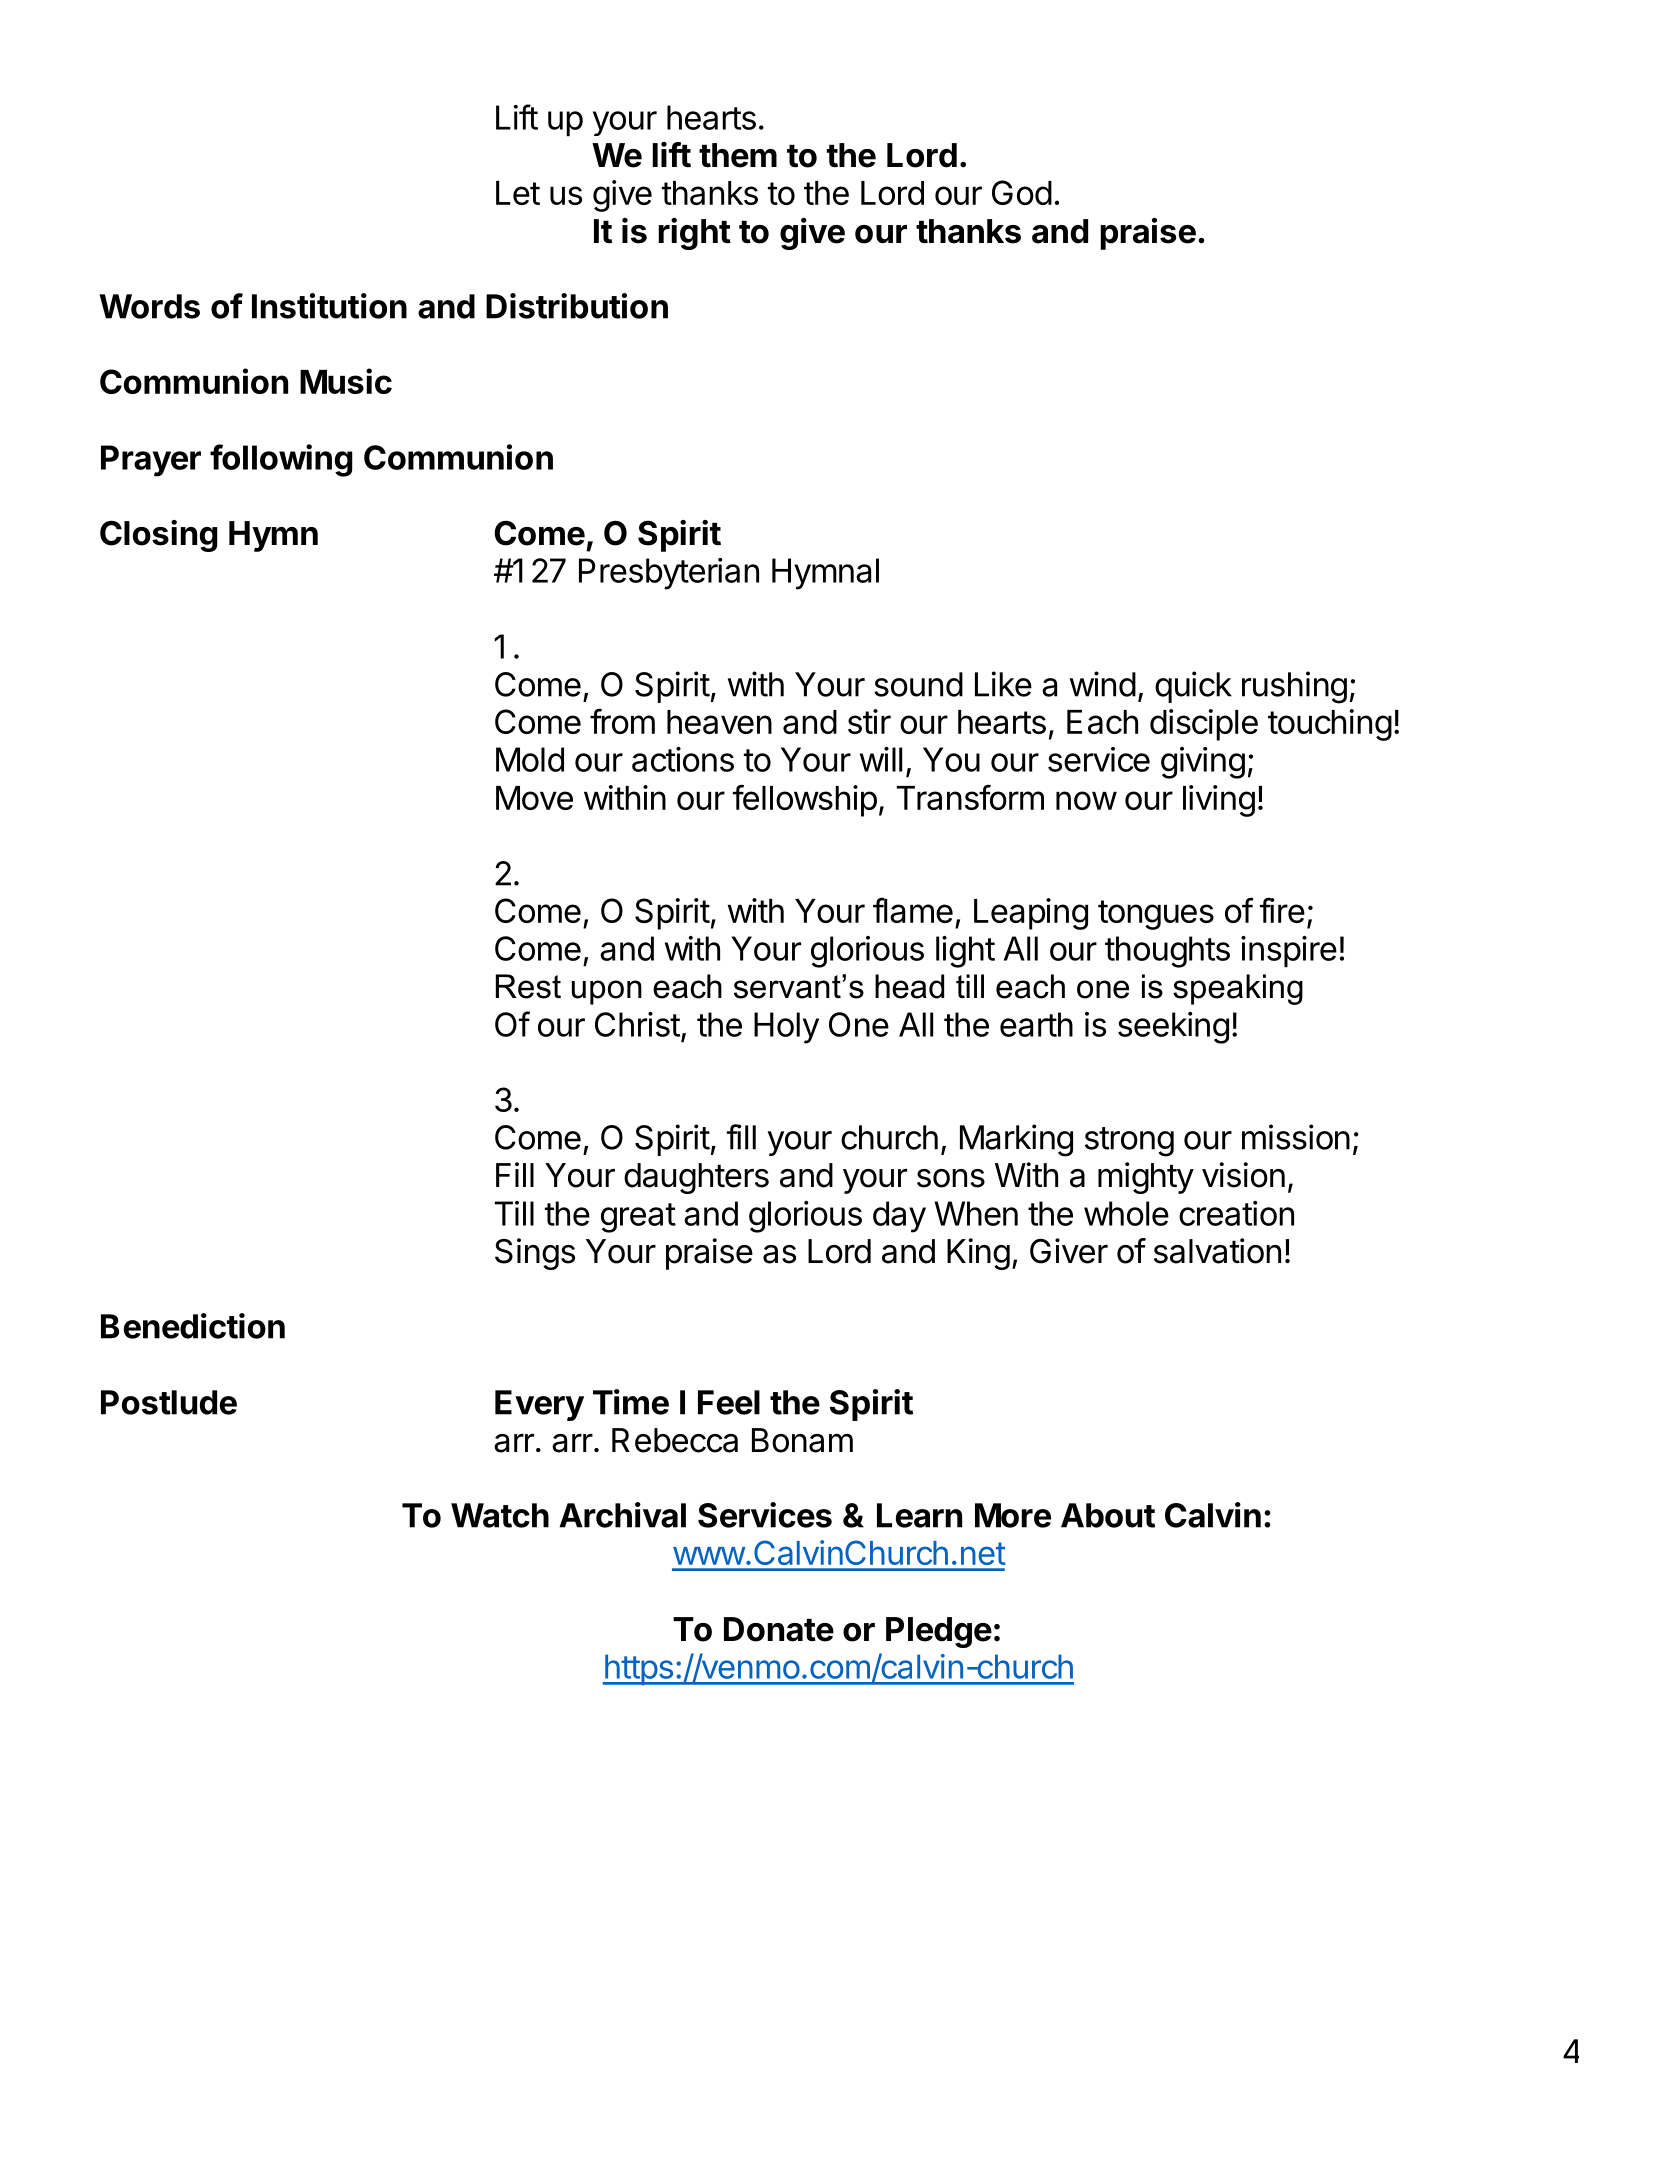 This page has width=1676, height=2168. I want to click on God, so click(1022, 192).
